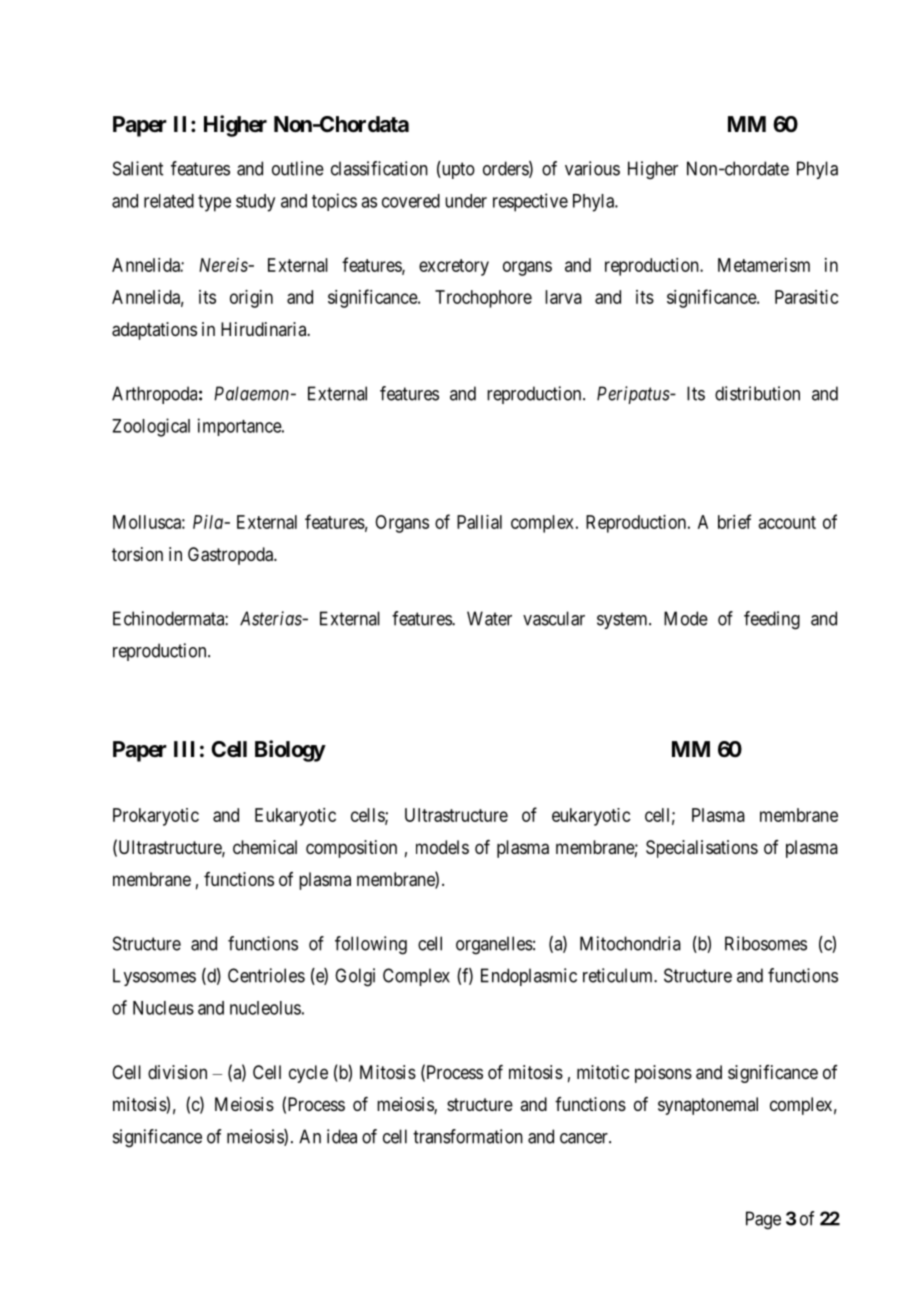  What do you see at coordinates (702, 849) in the document?
I see `Specialisations` at bounding box center [702, 849].
